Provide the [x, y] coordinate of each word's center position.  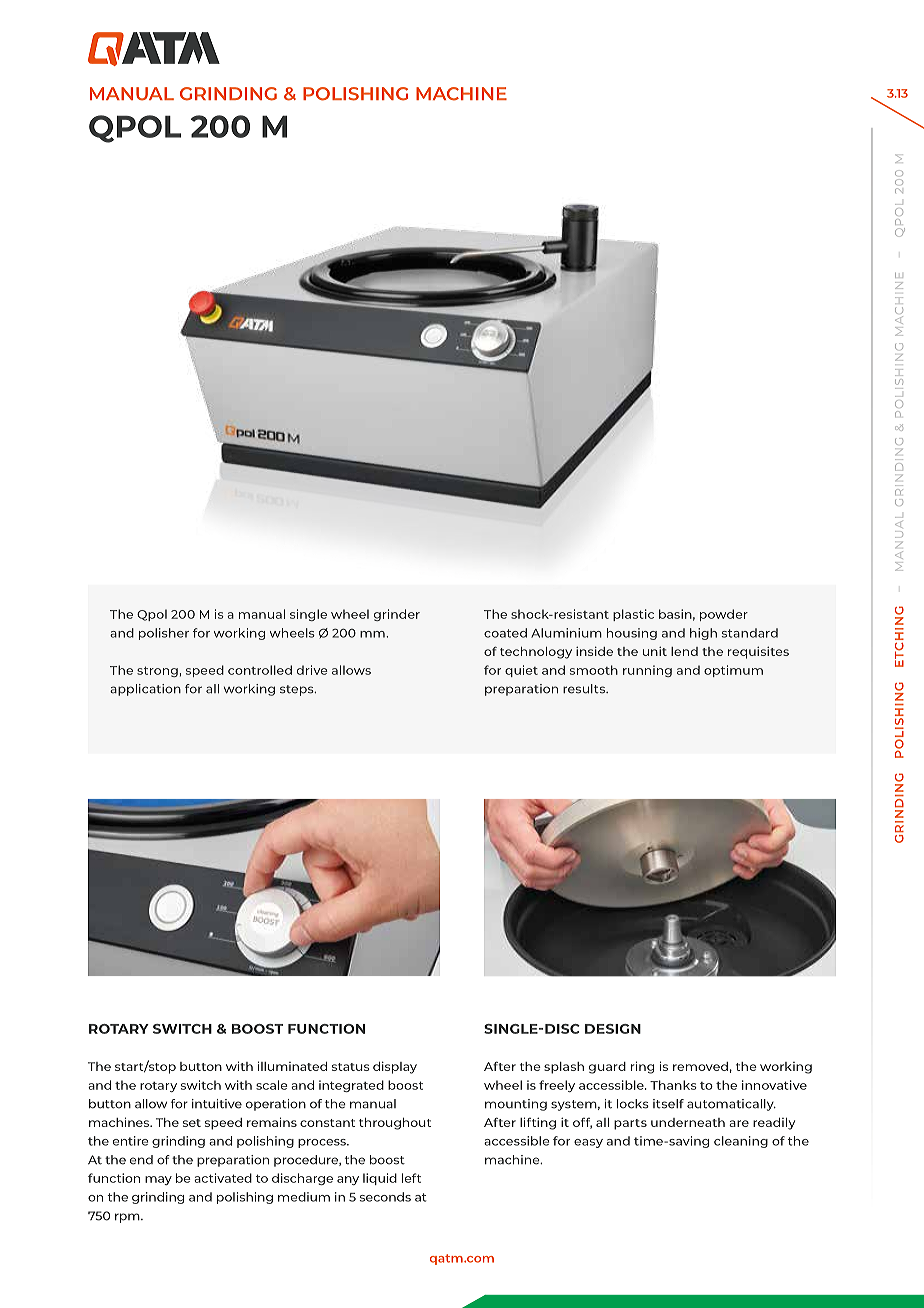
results [585, 689]
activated [223, 1178]
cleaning [741, 1142]
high [703, 634]
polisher [164, 634]
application [145, 690]
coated [505, 633]
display [395, 1067]
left [411, 1178]
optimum [733, 671]
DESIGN [613, 1029]
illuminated [292, 1066]
